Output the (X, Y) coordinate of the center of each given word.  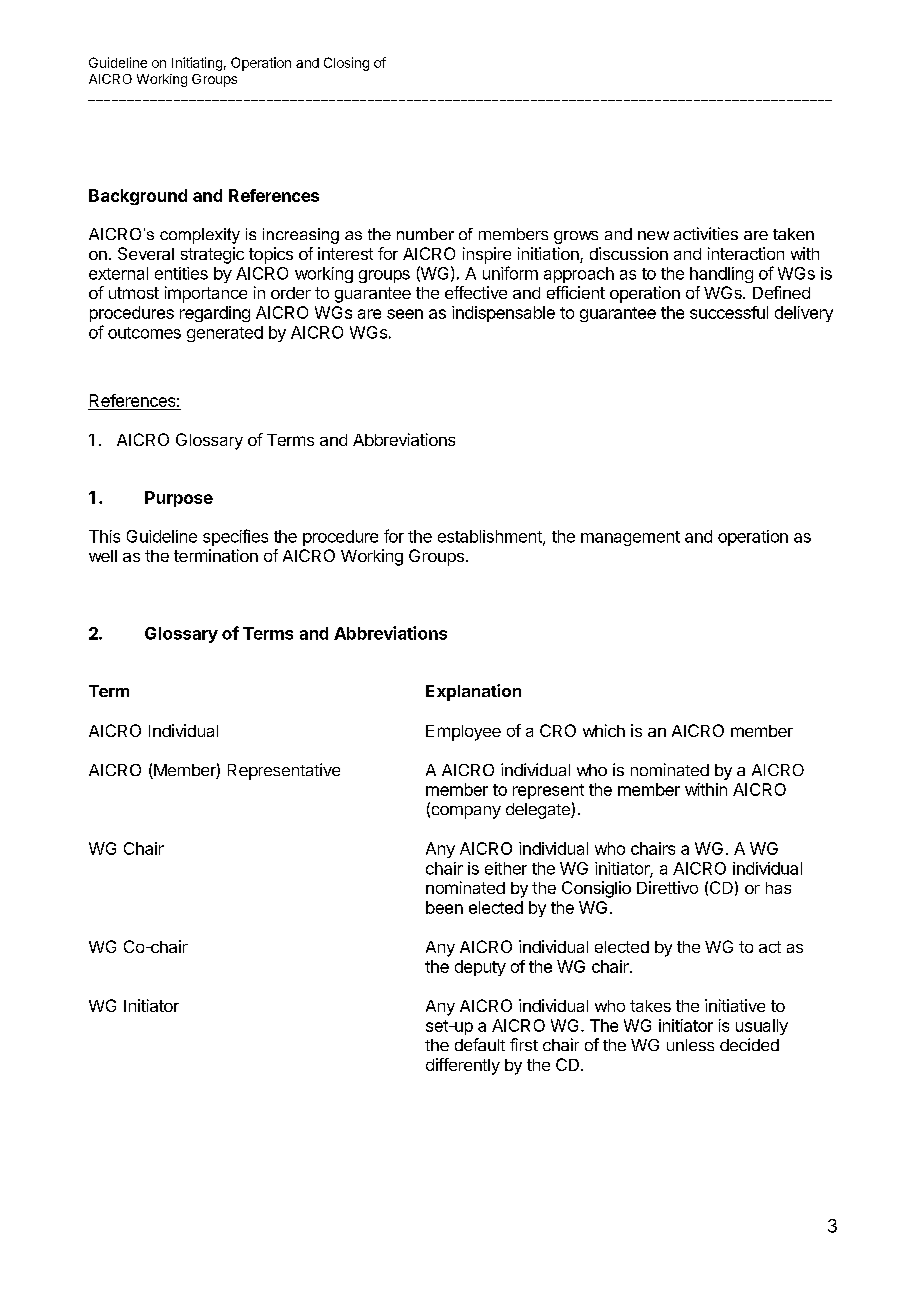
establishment (491, 537)
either (506, 868)
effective (476, 292)
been (444, 907)
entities (181, 273)
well (103, 556)
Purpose (179, 499)
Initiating (197, 64)
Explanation (473, 692)
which (604, 730)
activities (706, 233)
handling (721, 275)
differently (463, 1066)
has (778, 888)
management (630, 538)
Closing (346, 64)
